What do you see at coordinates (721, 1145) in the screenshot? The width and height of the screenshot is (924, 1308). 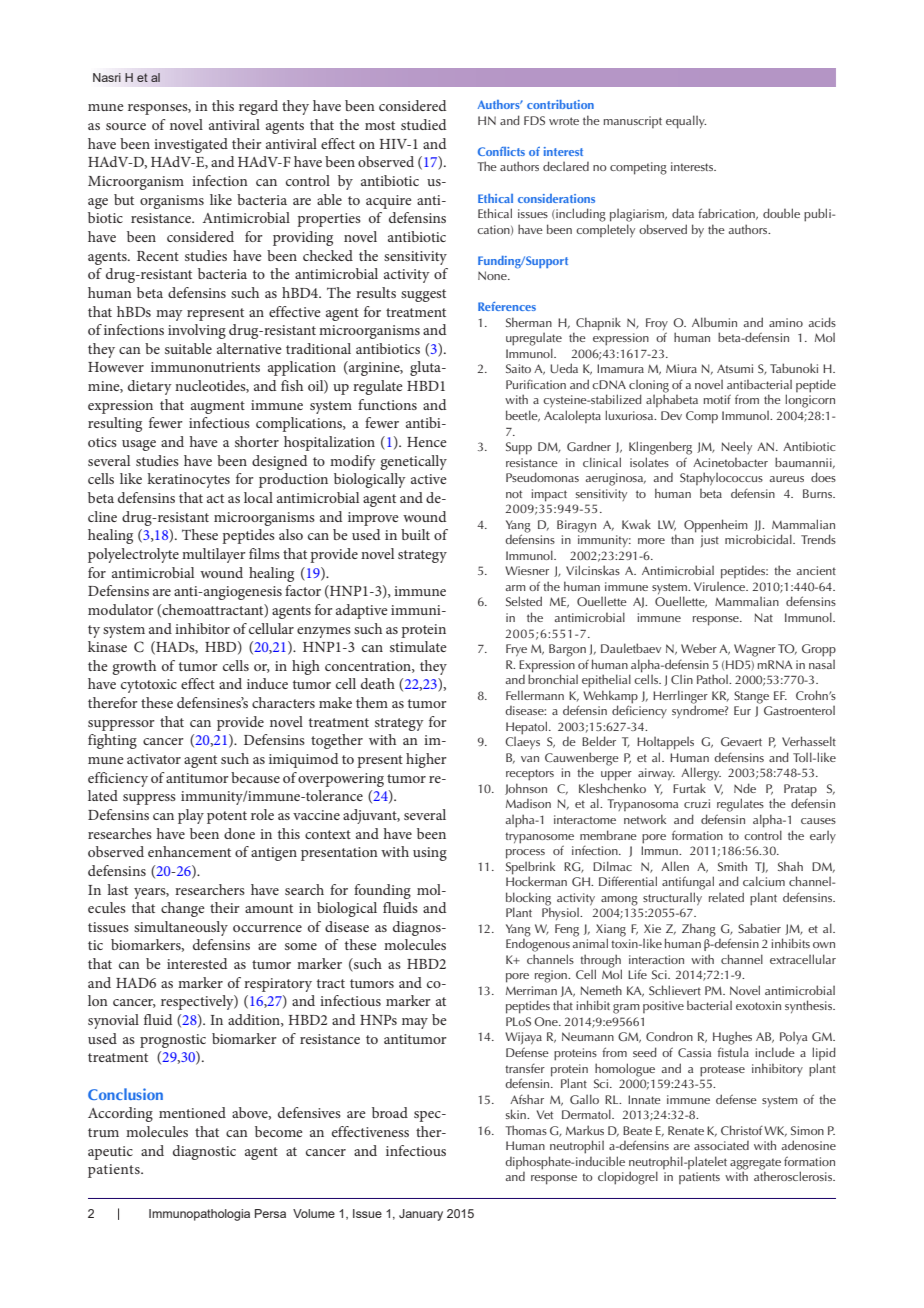 I see `associated` at bounding box center [721, 1145].
